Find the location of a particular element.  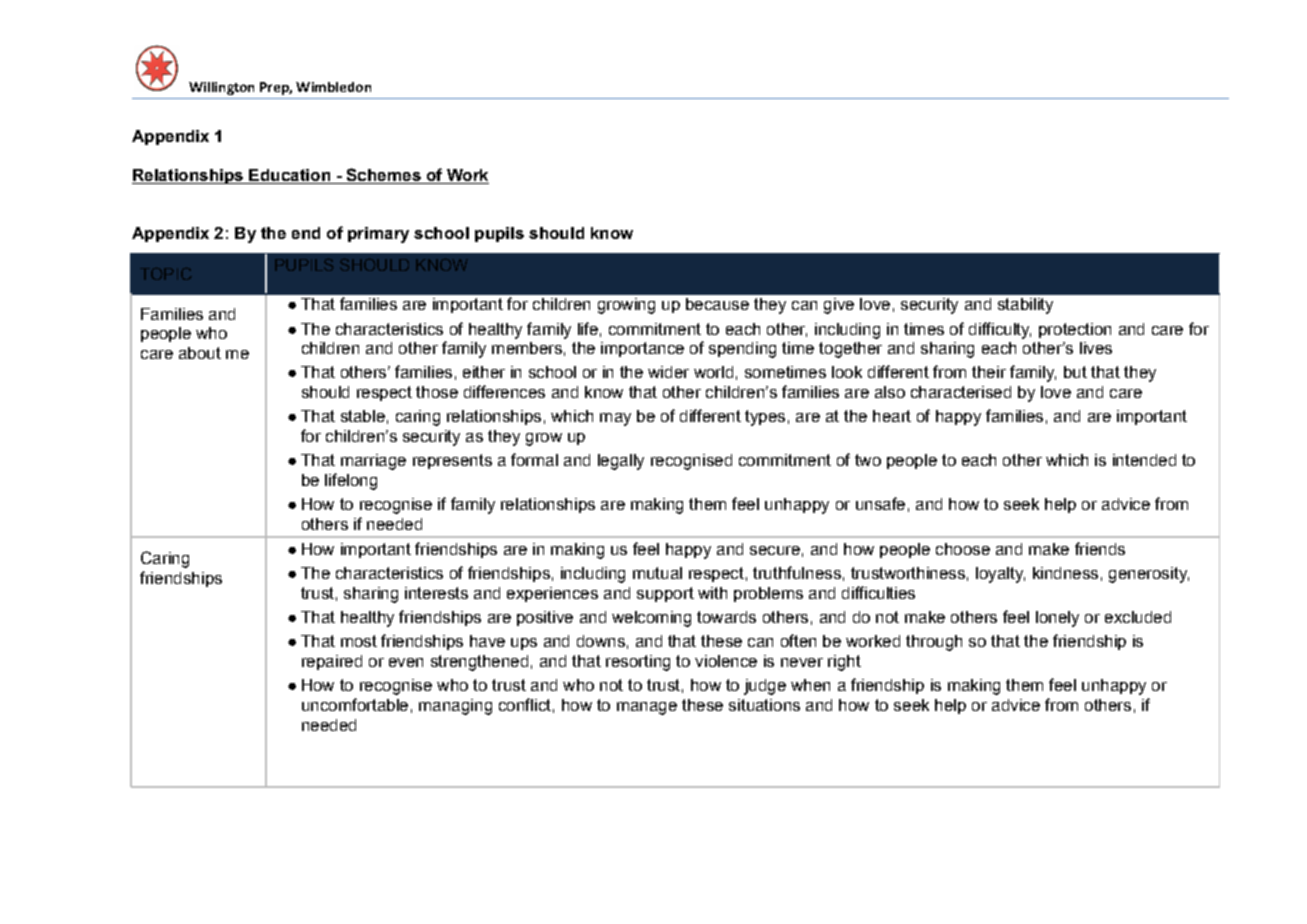

protection is located at coordinates (1075, 330).
